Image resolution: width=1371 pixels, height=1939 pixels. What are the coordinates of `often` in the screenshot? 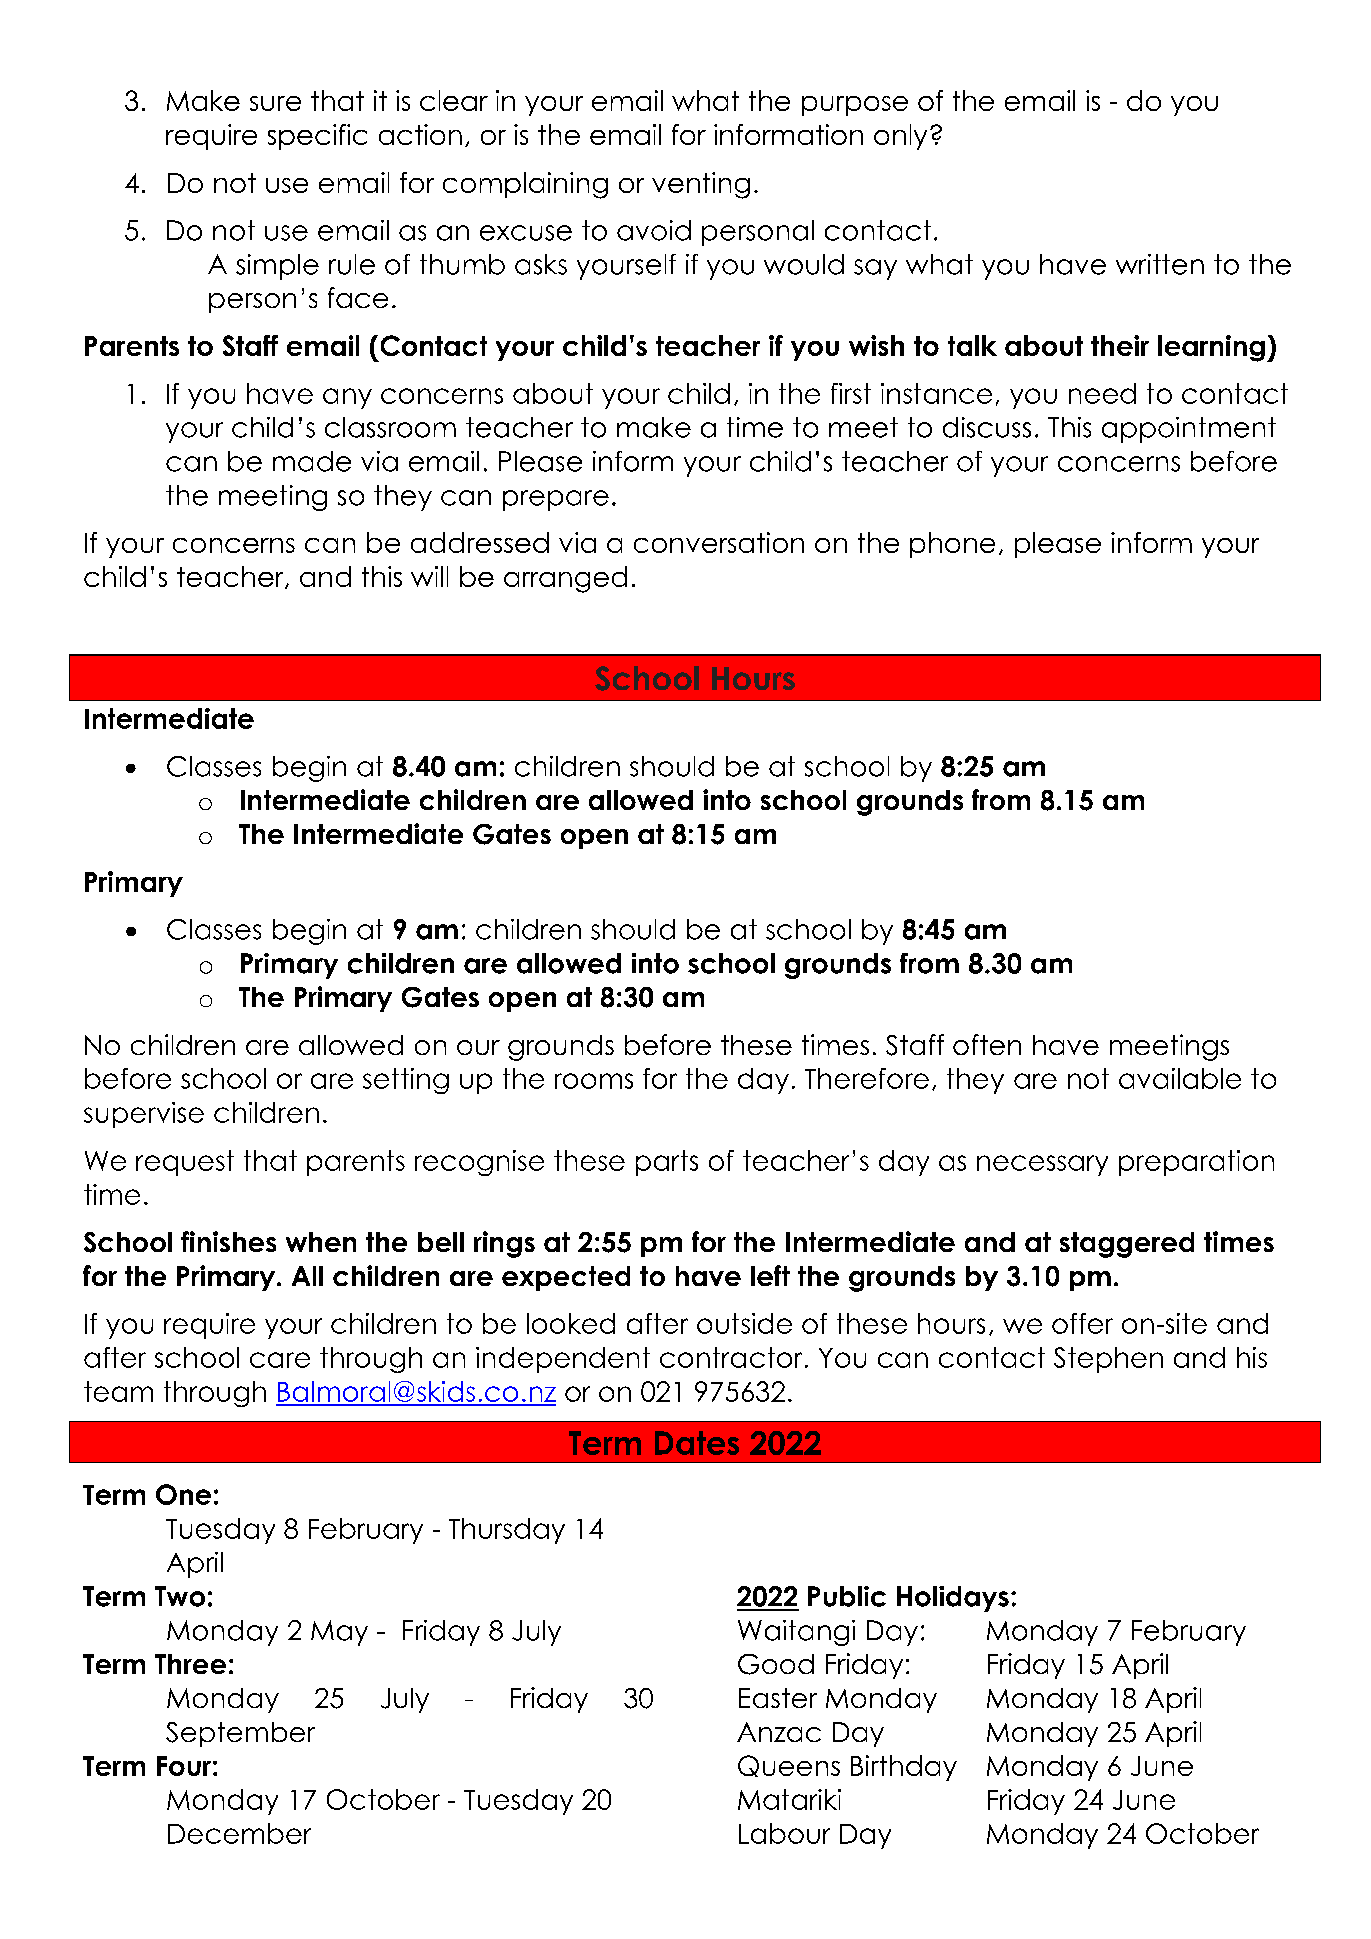 It's located at (987, 1044).
